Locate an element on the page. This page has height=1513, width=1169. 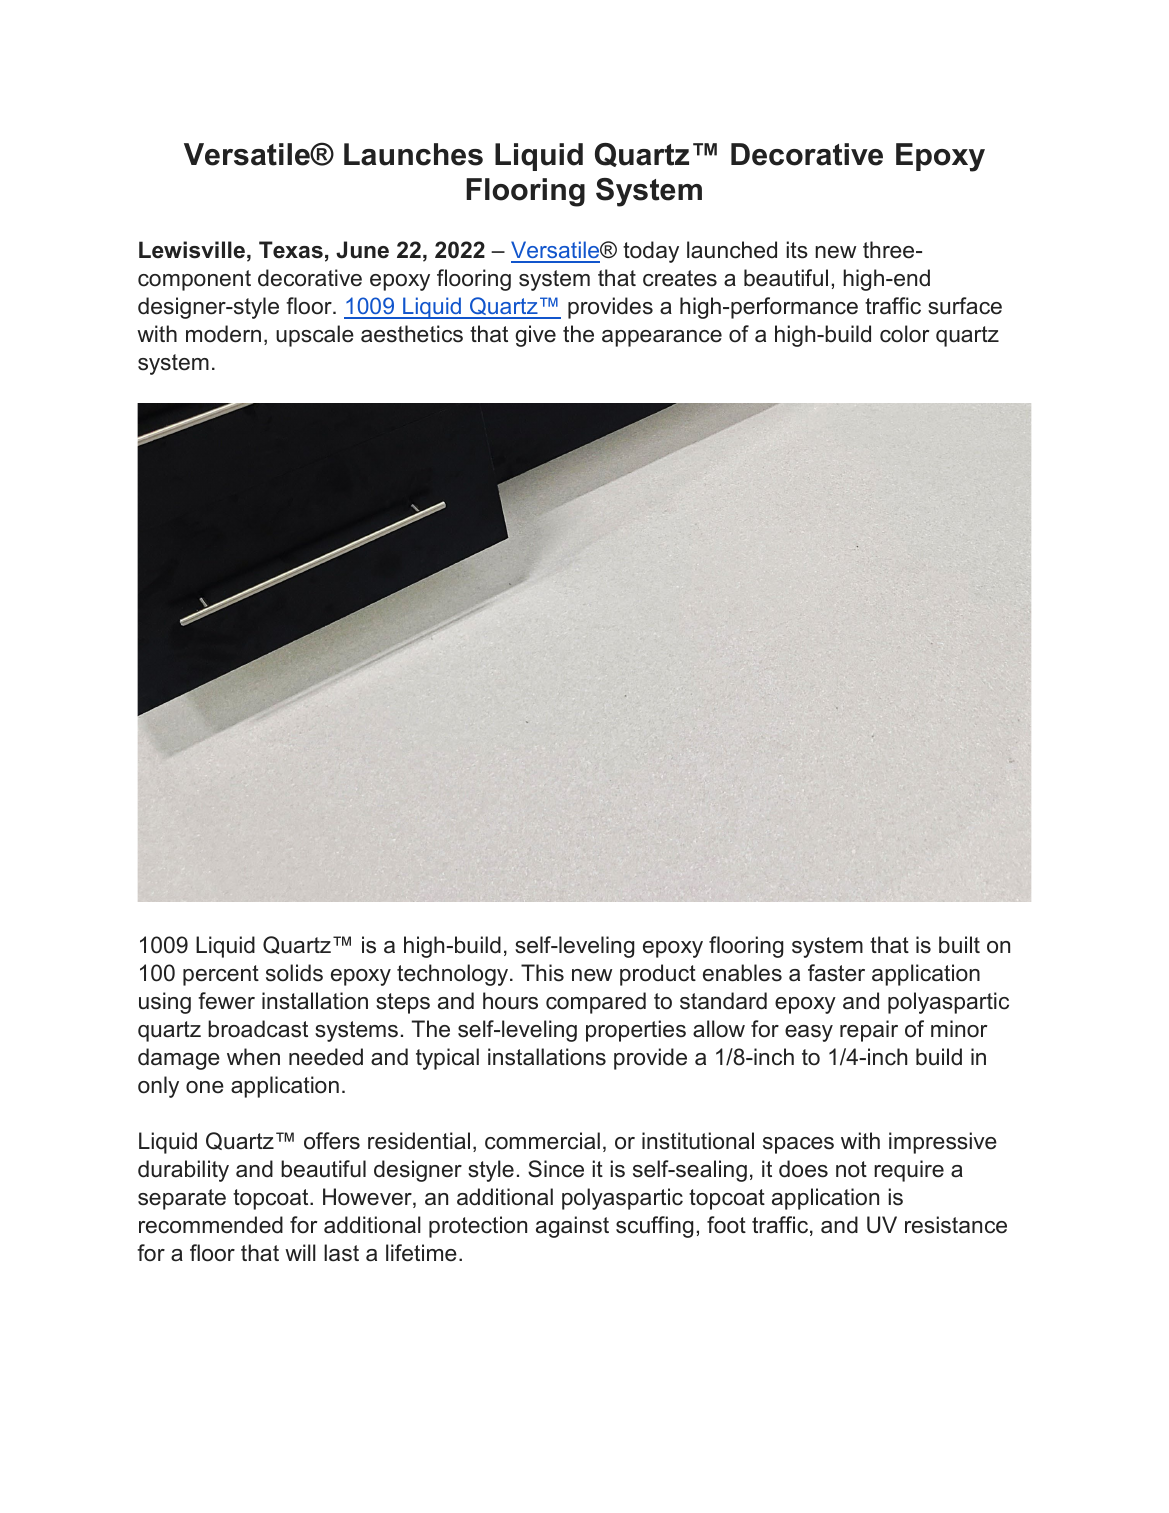
solids is located at coordinates (294, 973).
